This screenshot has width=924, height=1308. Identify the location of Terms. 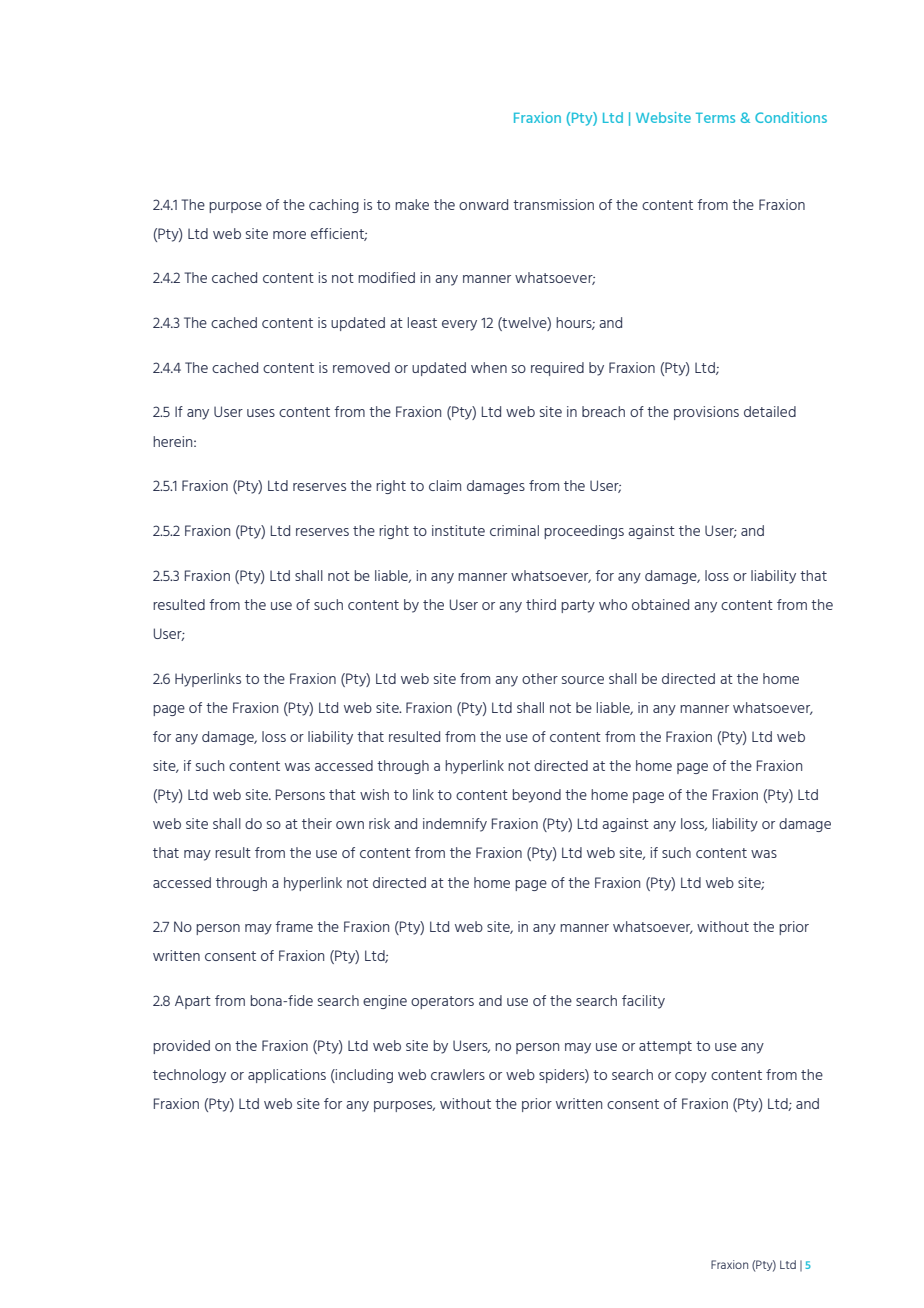
(715, 118).
